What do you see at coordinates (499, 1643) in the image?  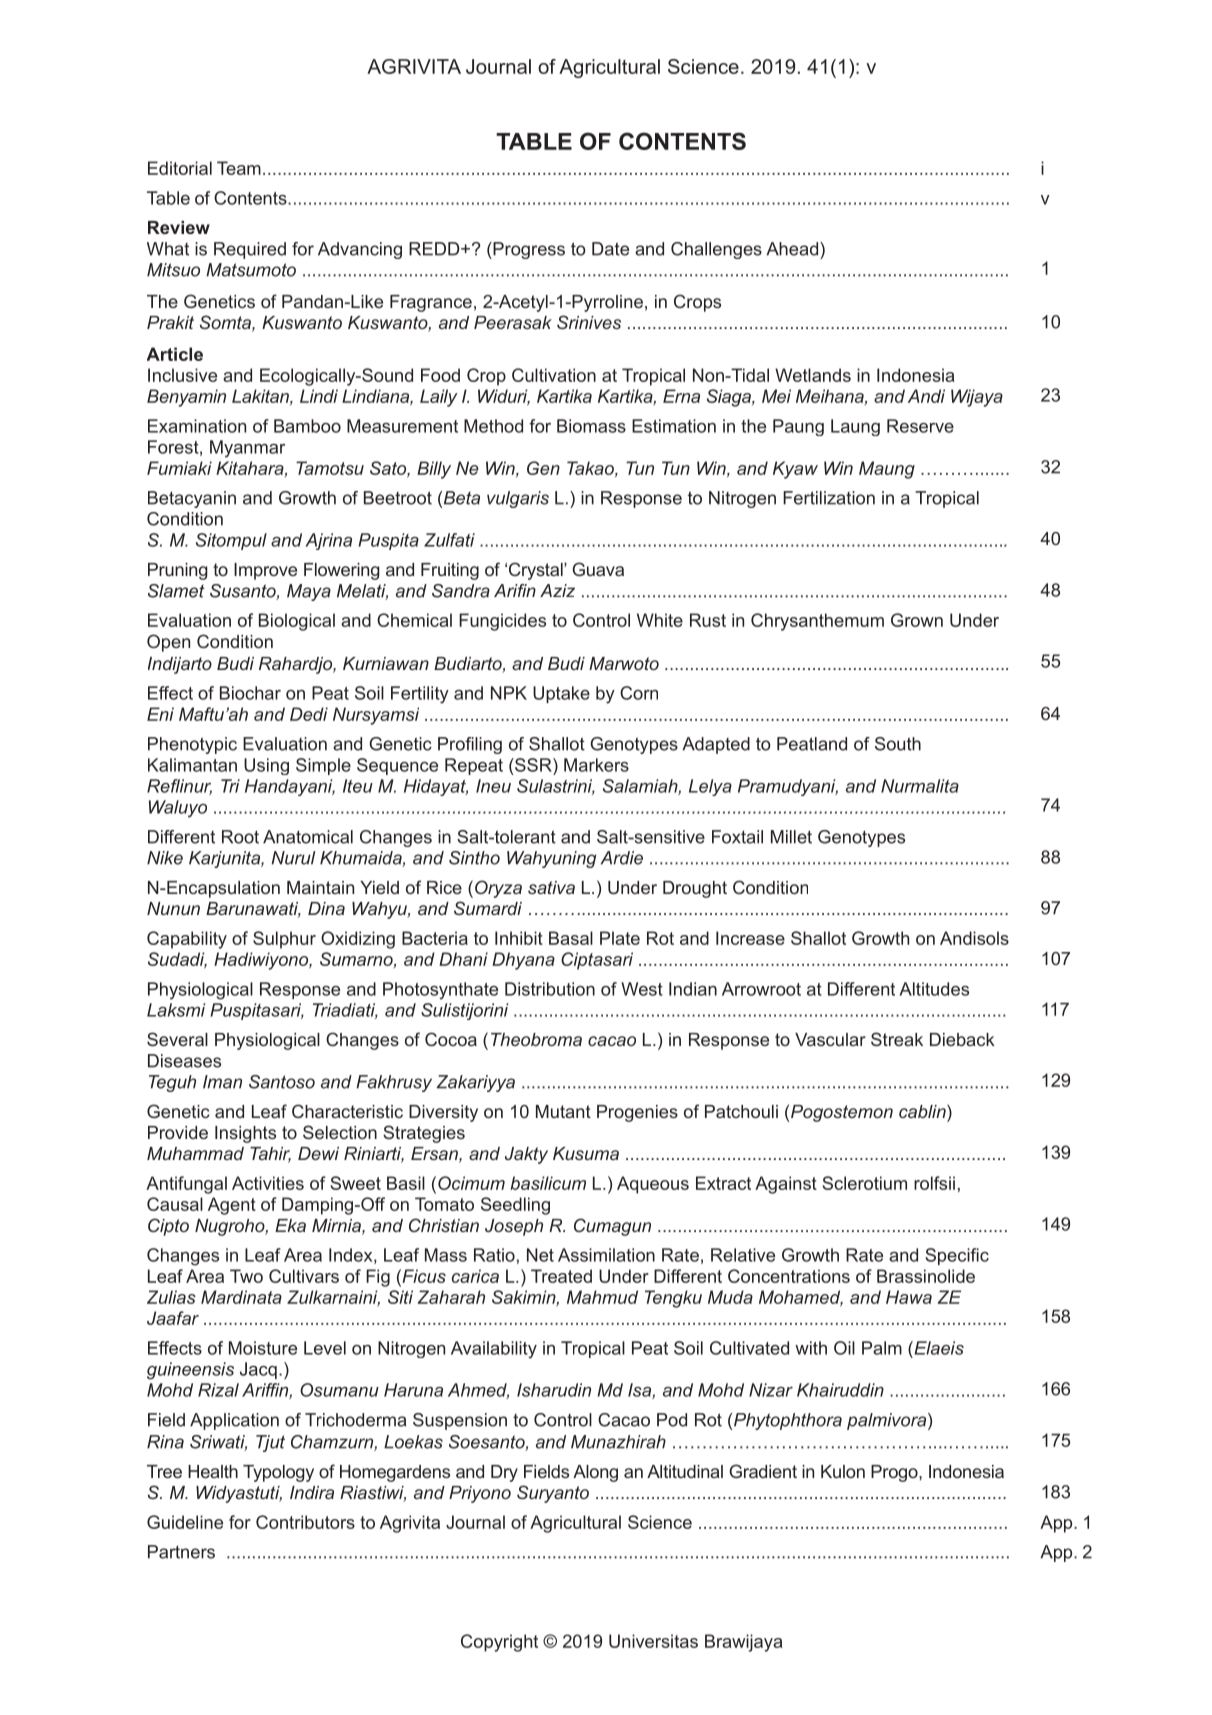 I see `Copyright` at bounding box center [499, 1643].
